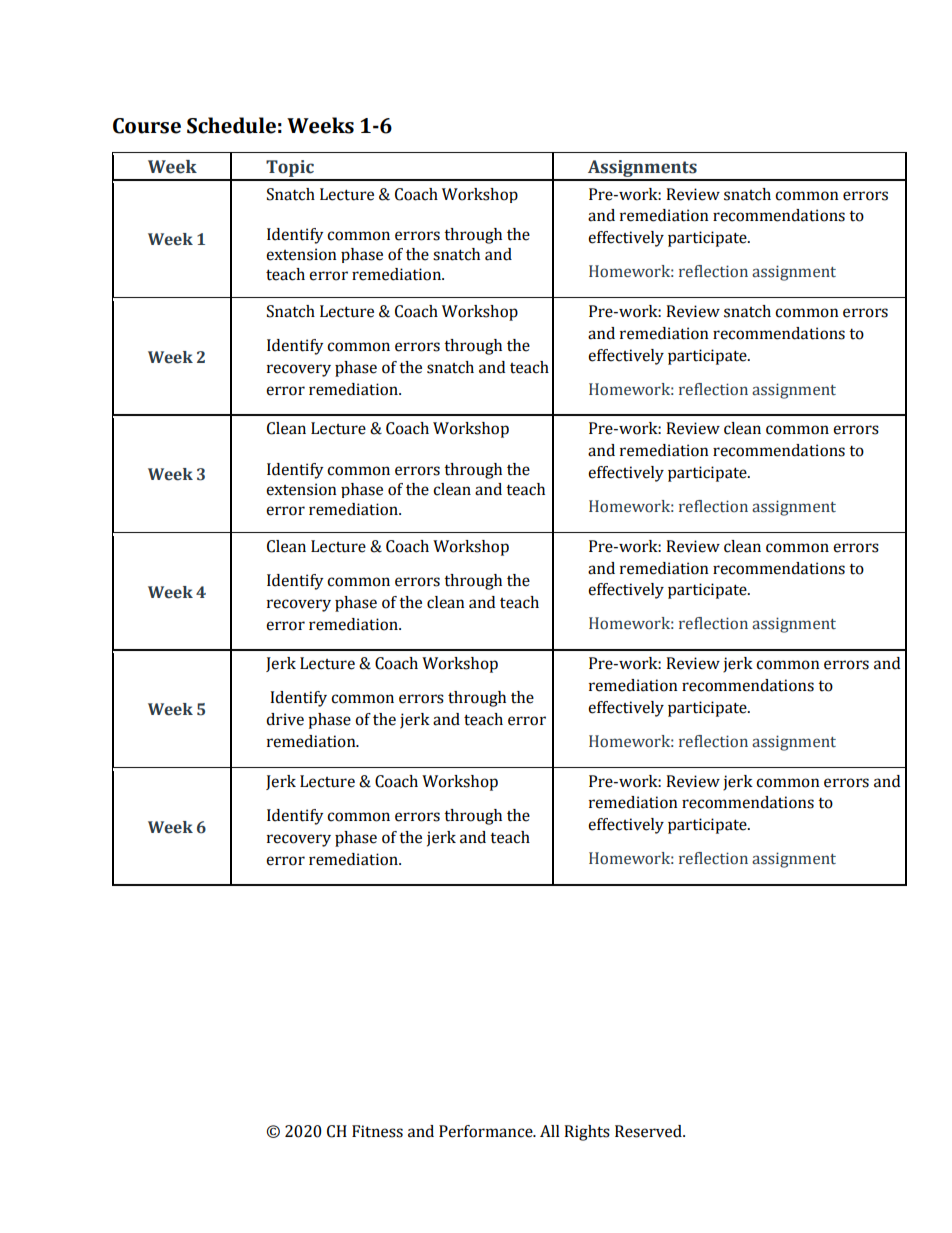 This image has width=952, height=1233. Describe the element at coordinates (377, 1131) in the image. I see `Fitness` at that location.
